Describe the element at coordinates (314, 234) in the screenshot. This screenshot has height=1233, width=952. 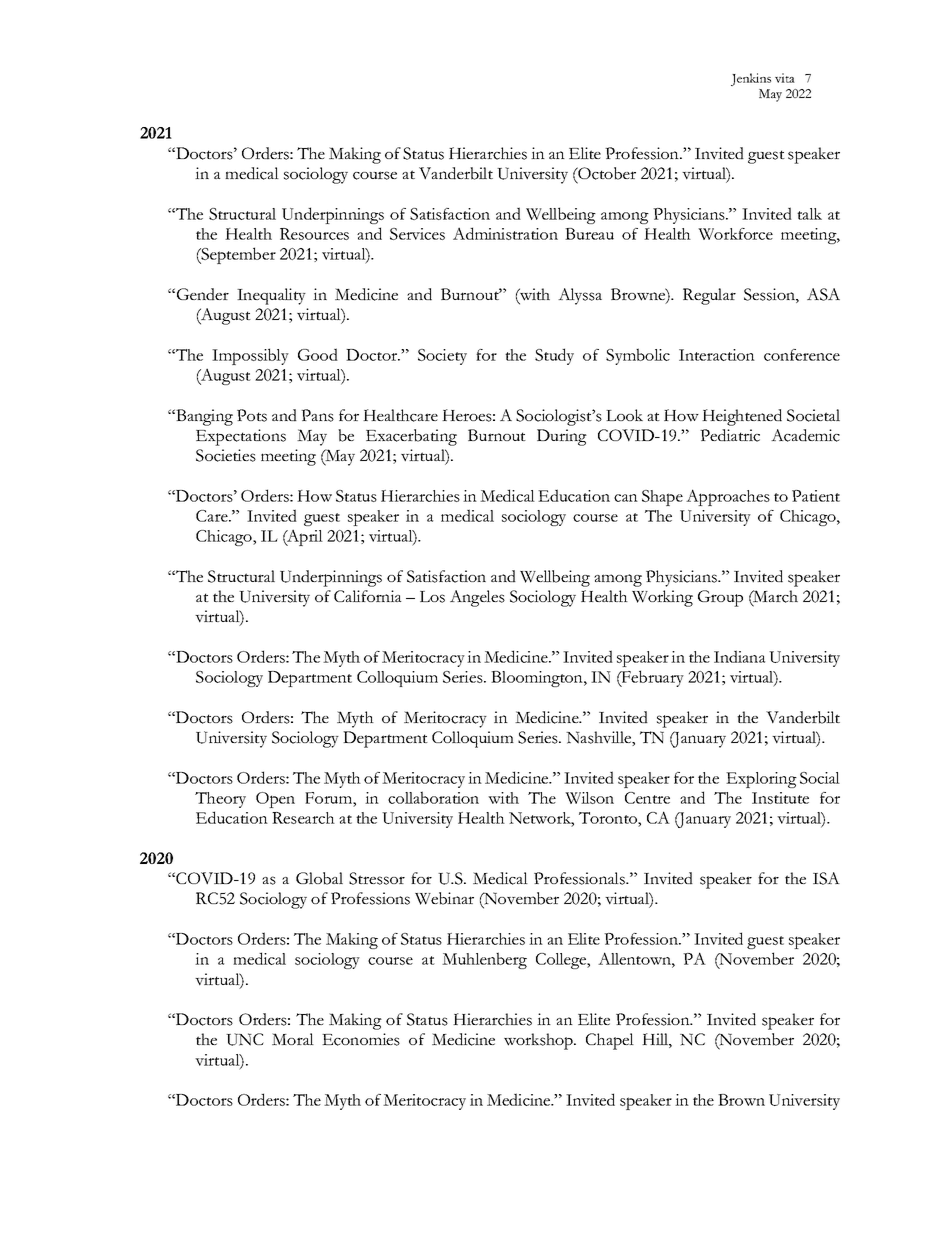
I see `Resources` at that location.
